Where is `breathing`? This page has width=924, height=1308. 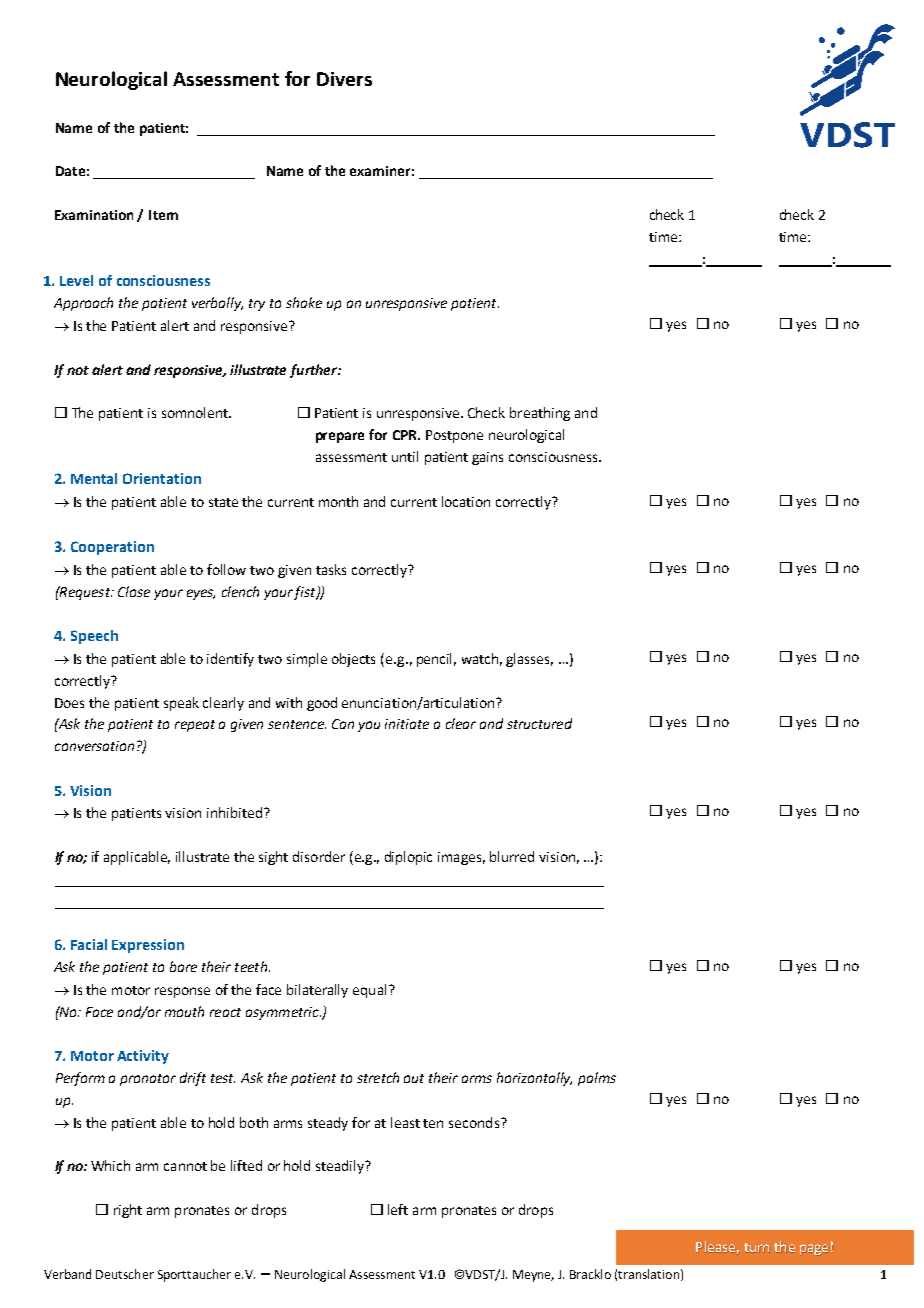
breathing is located at coordinates (540, 414).
